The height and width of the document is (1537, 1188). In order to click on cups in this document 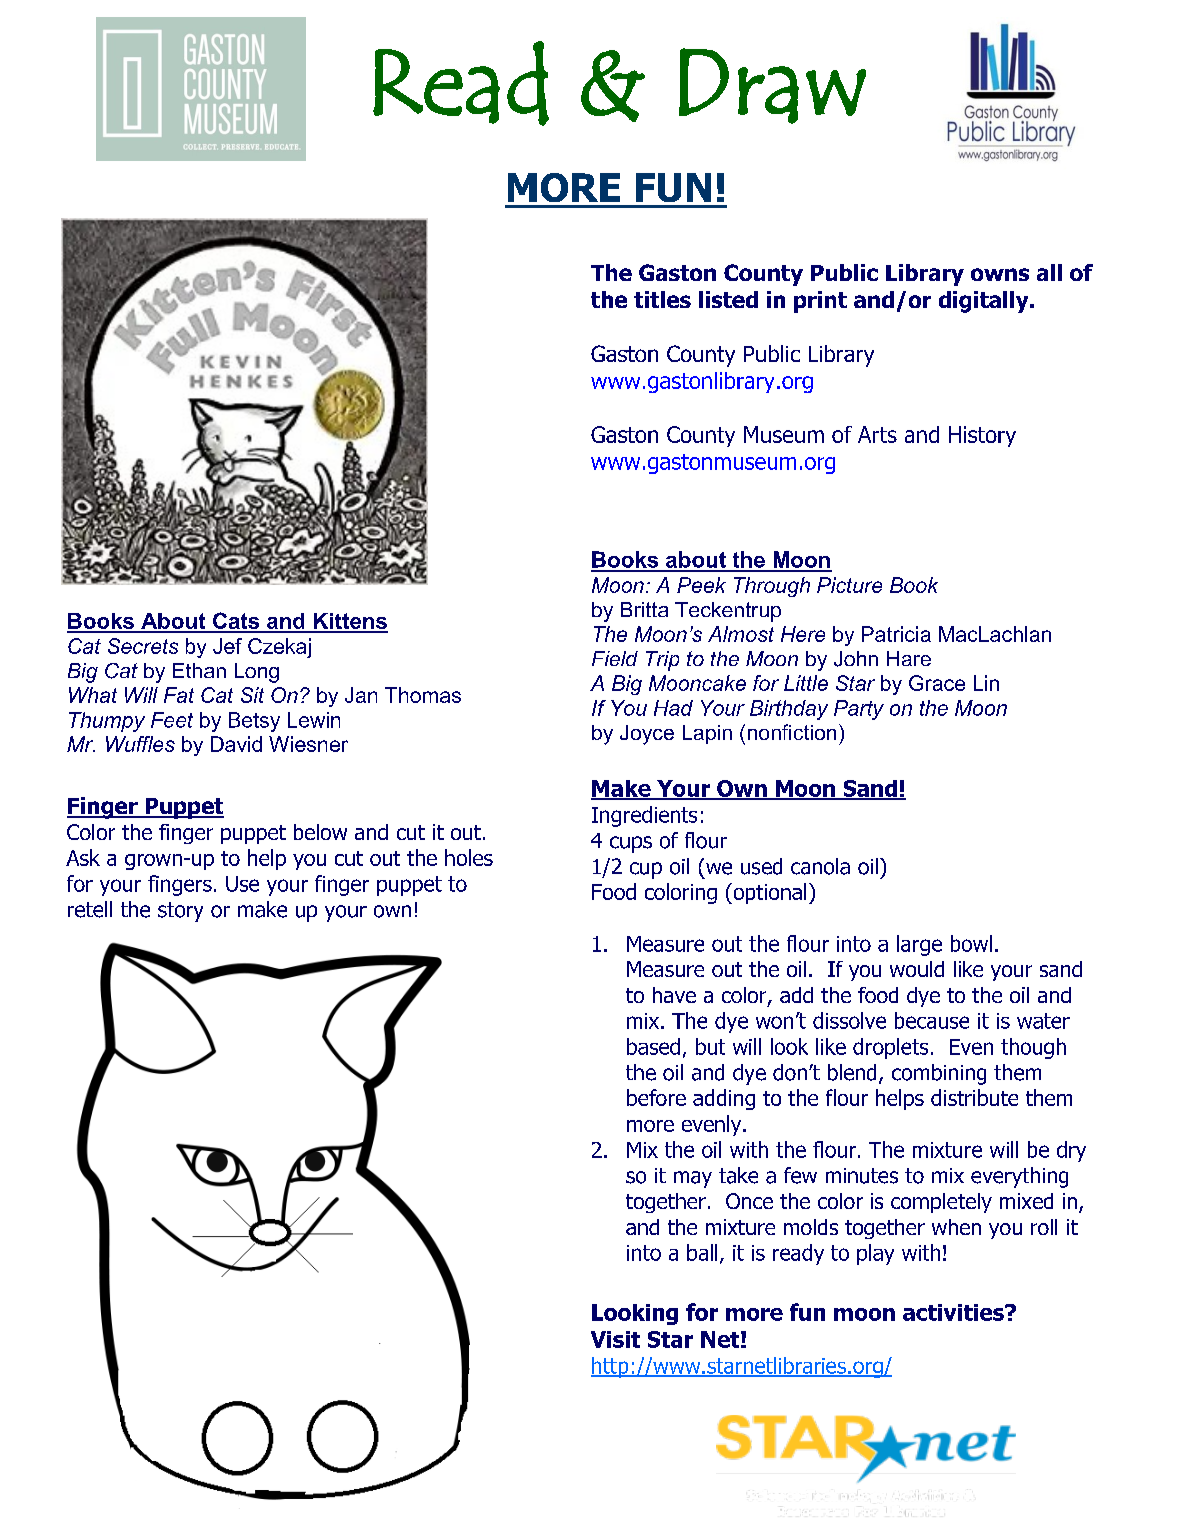, I will do `click(631, 844)`.
